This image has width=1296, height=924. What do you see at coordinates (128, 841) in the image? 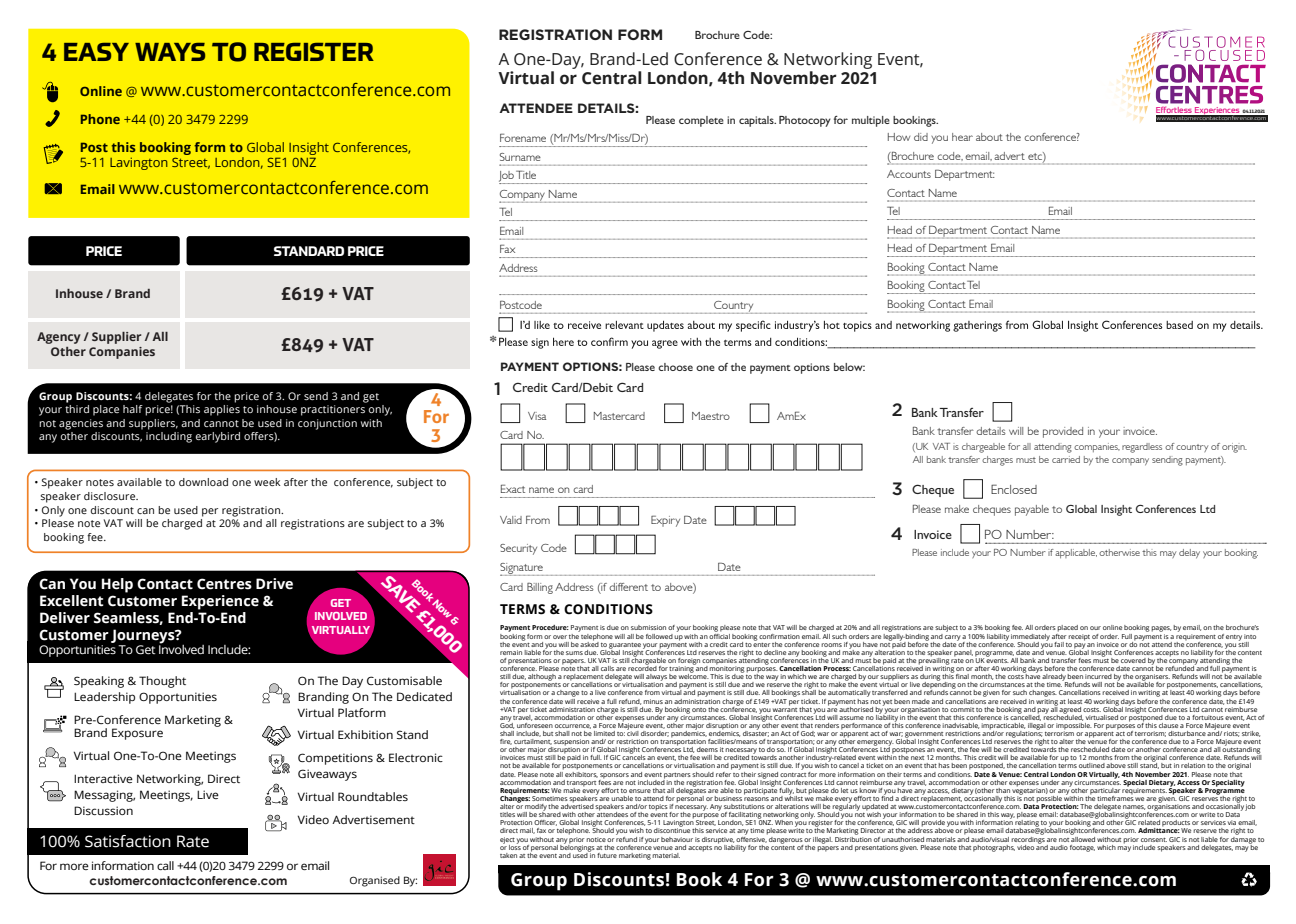
I see `Satisfaction` at bounding box center [128, 841].
